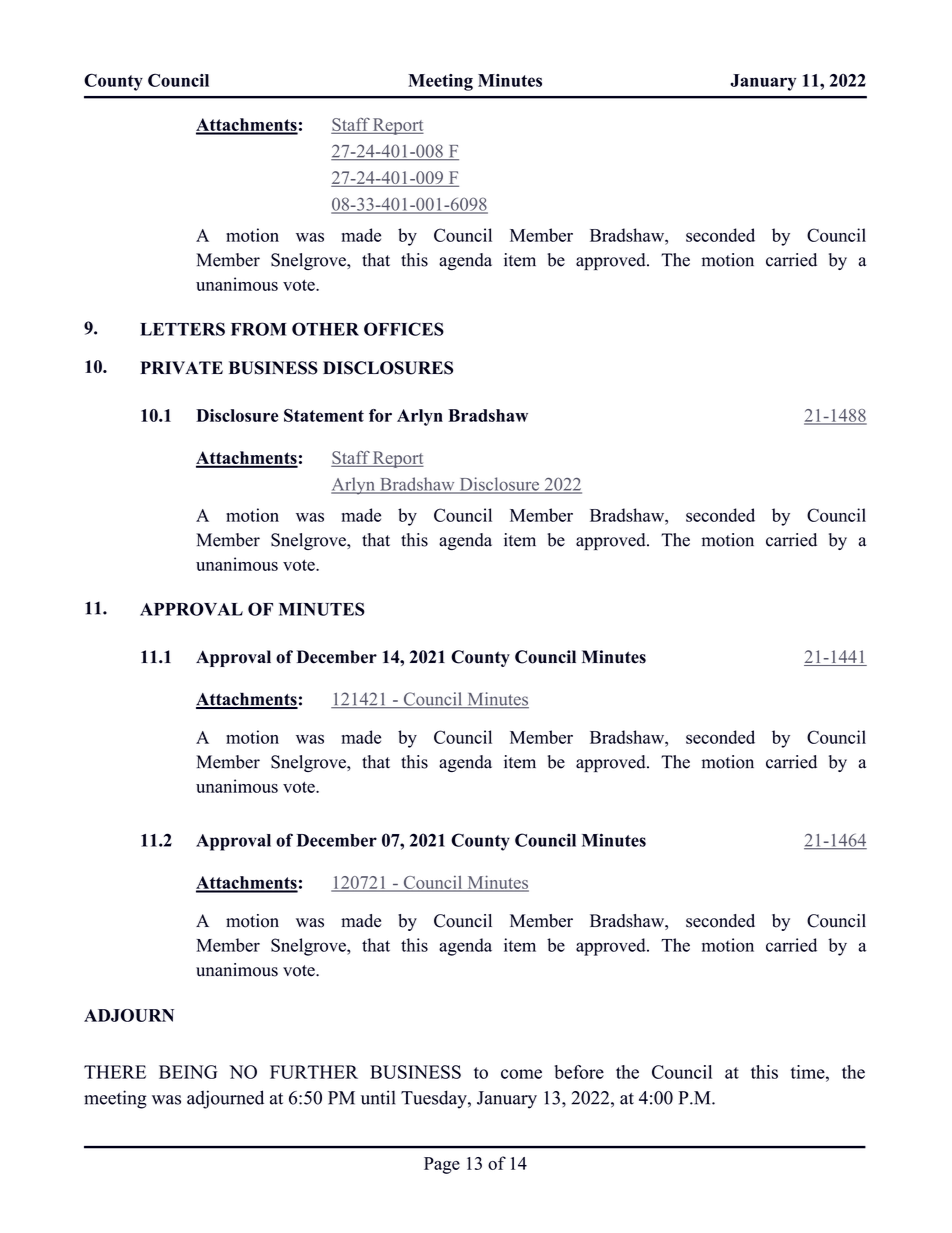 This screenshot has height=1233, width=952. I want to click on BEING, so click(188, 1072).
